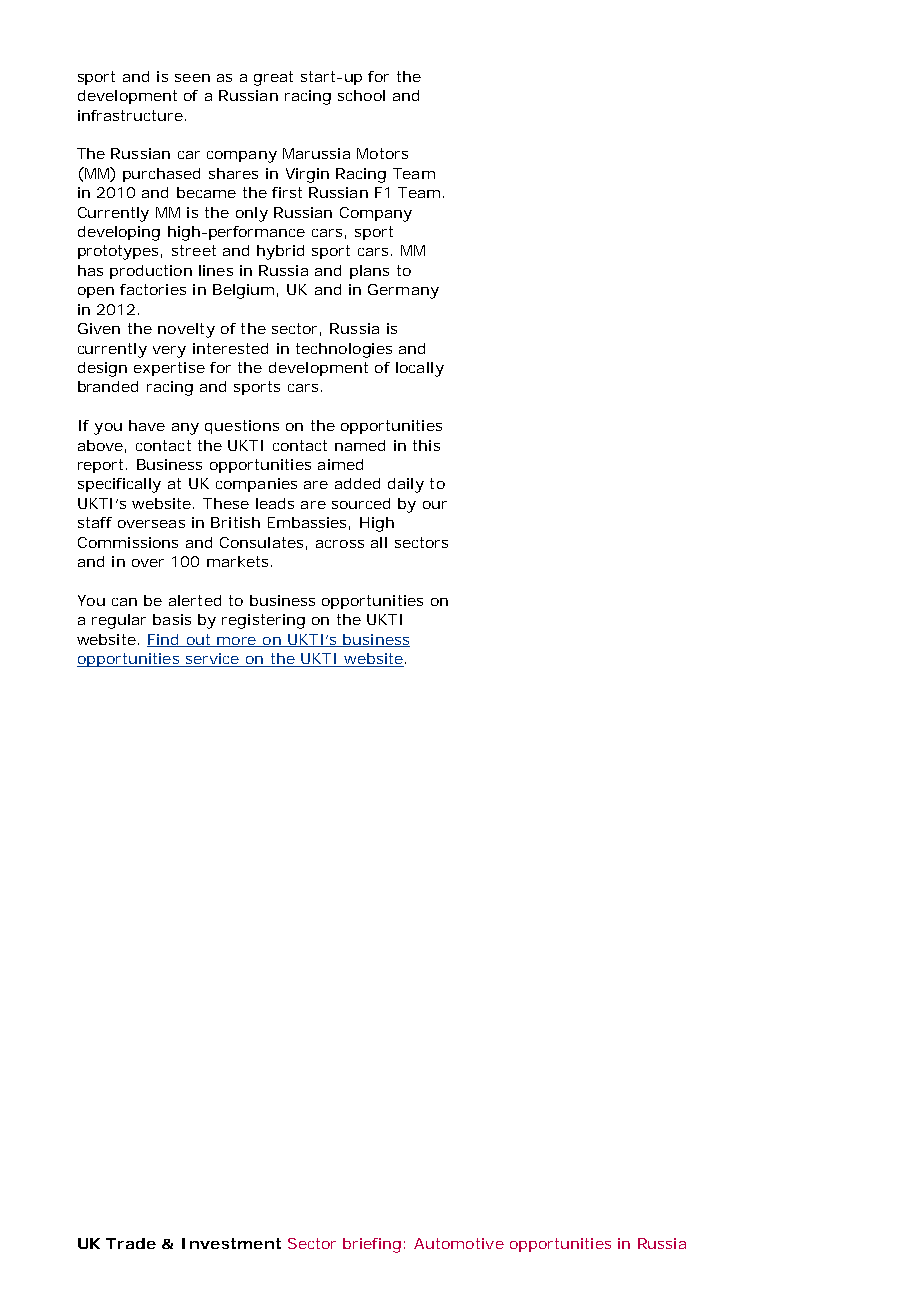  Describe the element at coordinates (273, 78) in the screenshot. I see `great` at that location.
